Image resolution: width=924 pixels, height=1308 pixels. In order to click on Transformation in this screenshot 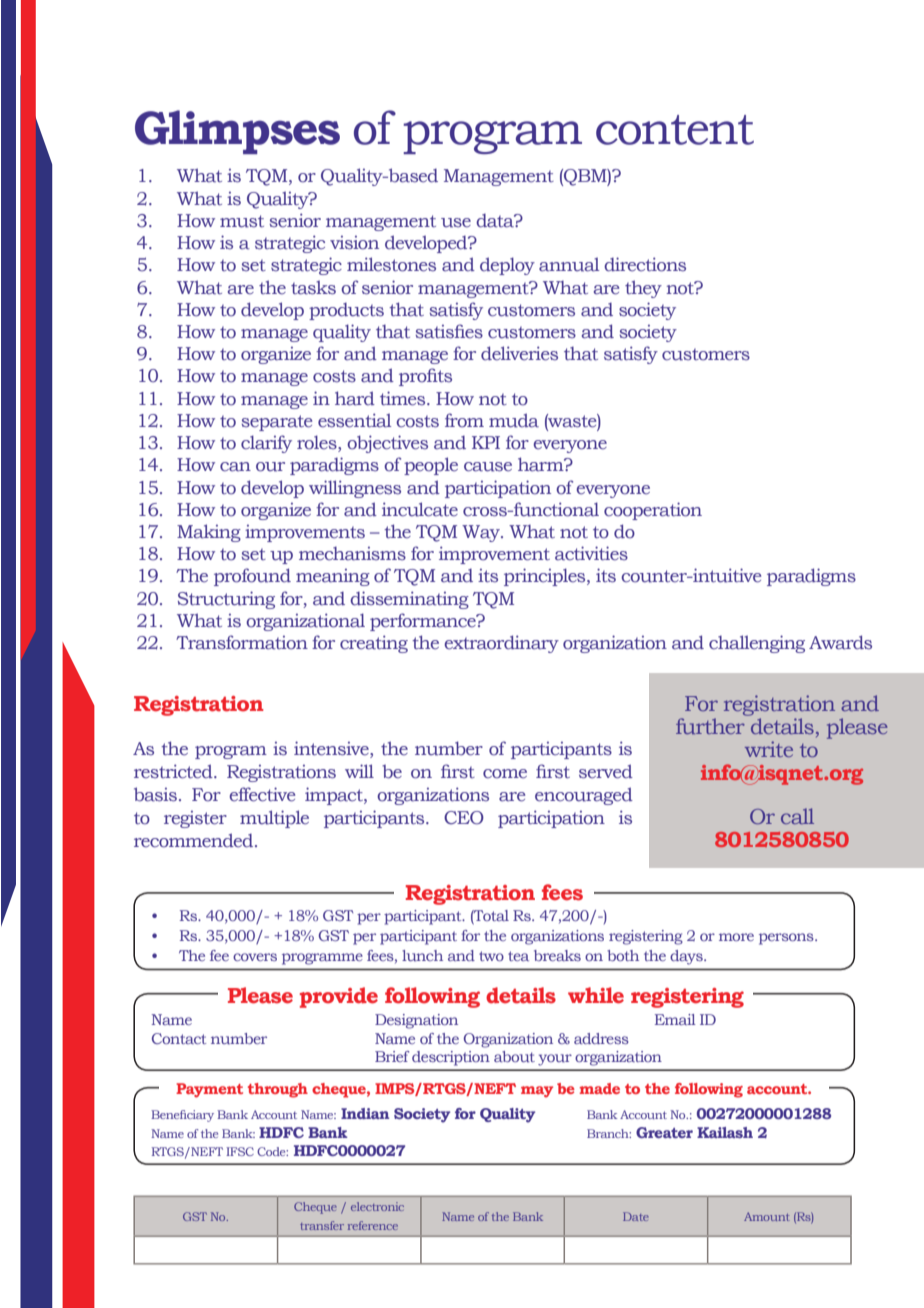, I will do `click(242, 642)`.
